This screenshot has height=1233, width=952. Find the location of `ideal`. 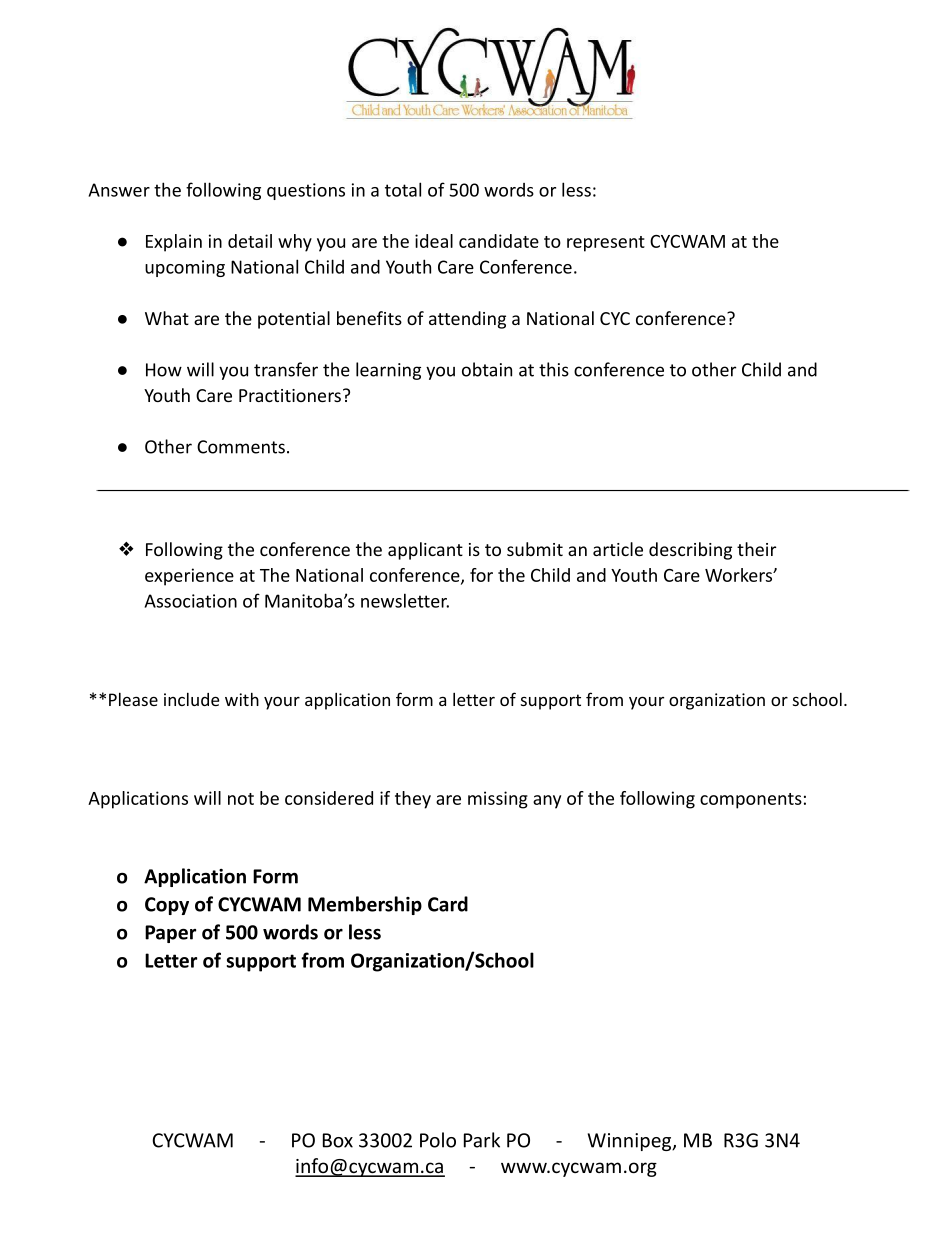

ideal is located at coordinates (434, 241).
